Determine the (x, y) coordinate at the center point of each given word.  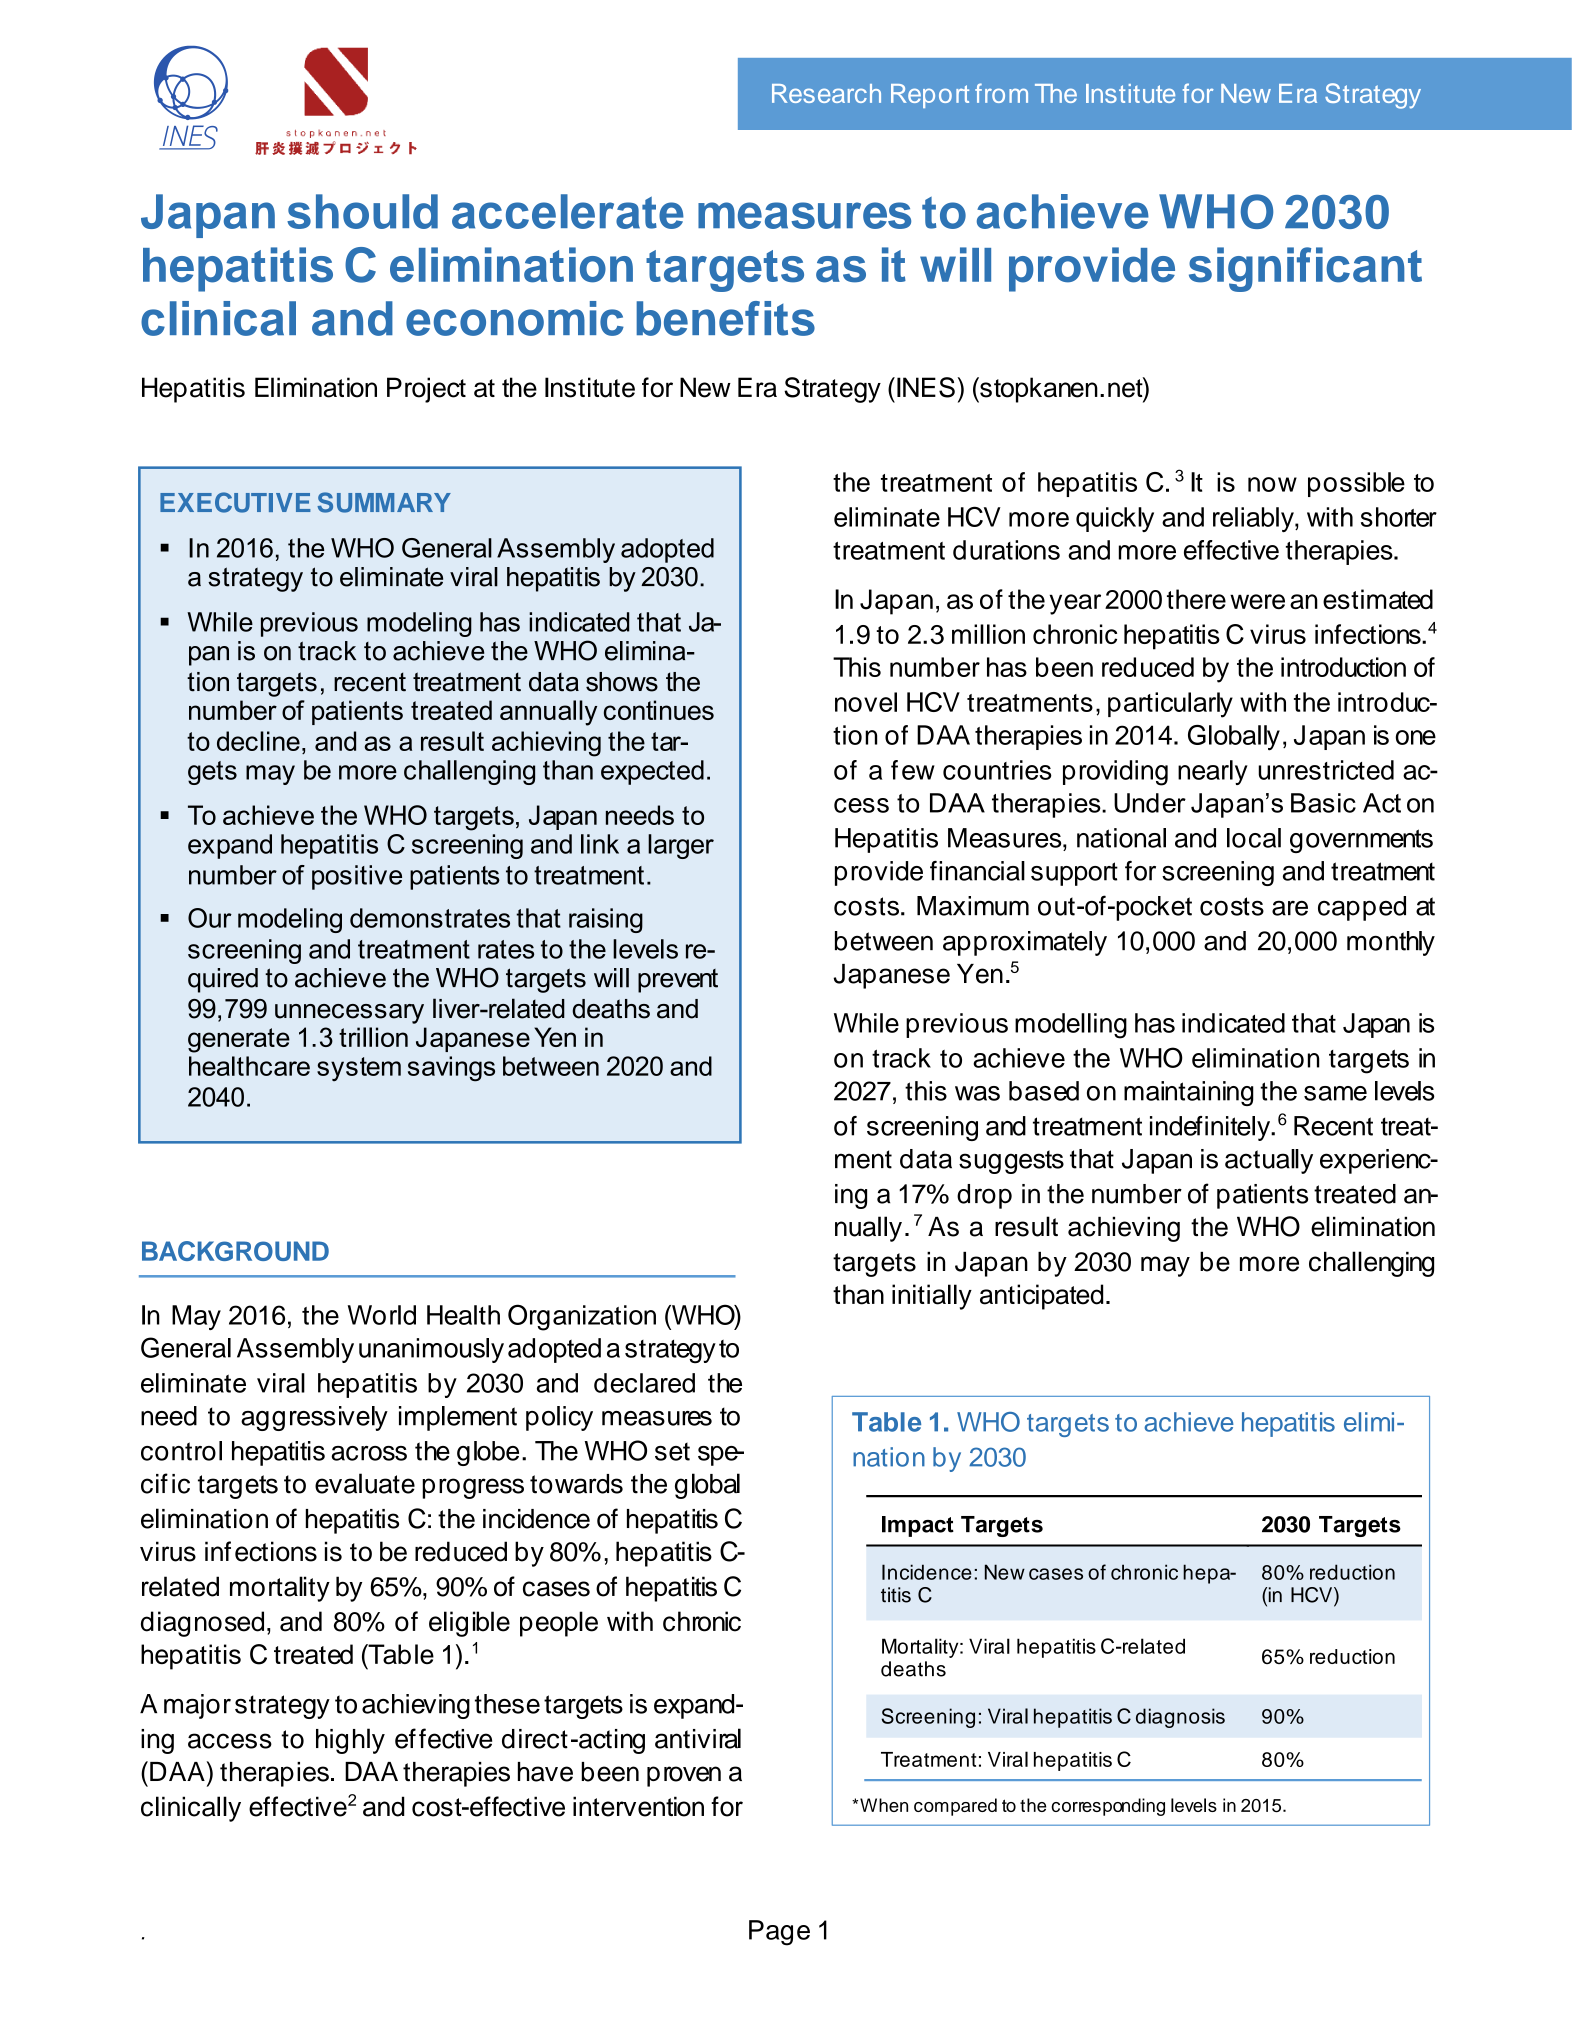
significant (1305, 269)
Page (779, 1933)
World (382, 1315)
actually (1269, 1161)
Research (826, 93)
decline (258, 741)
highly (350, 1741)
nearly (1213, 772)
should (362, 211)
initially (932, 1297)
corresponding (1108, 1807)
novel (866, 702)
